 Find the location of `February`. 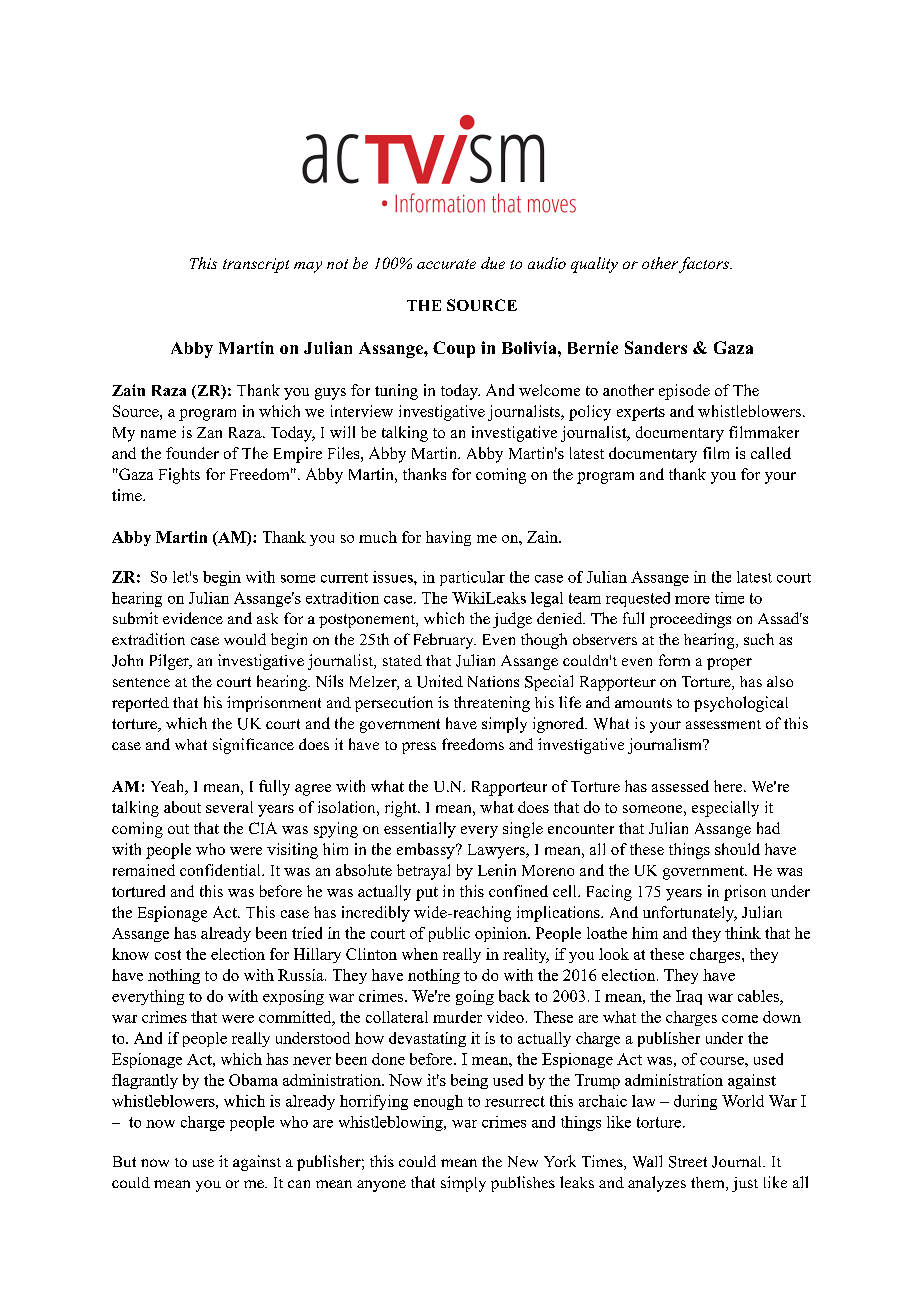

February is located at coordinates (445, 641).
